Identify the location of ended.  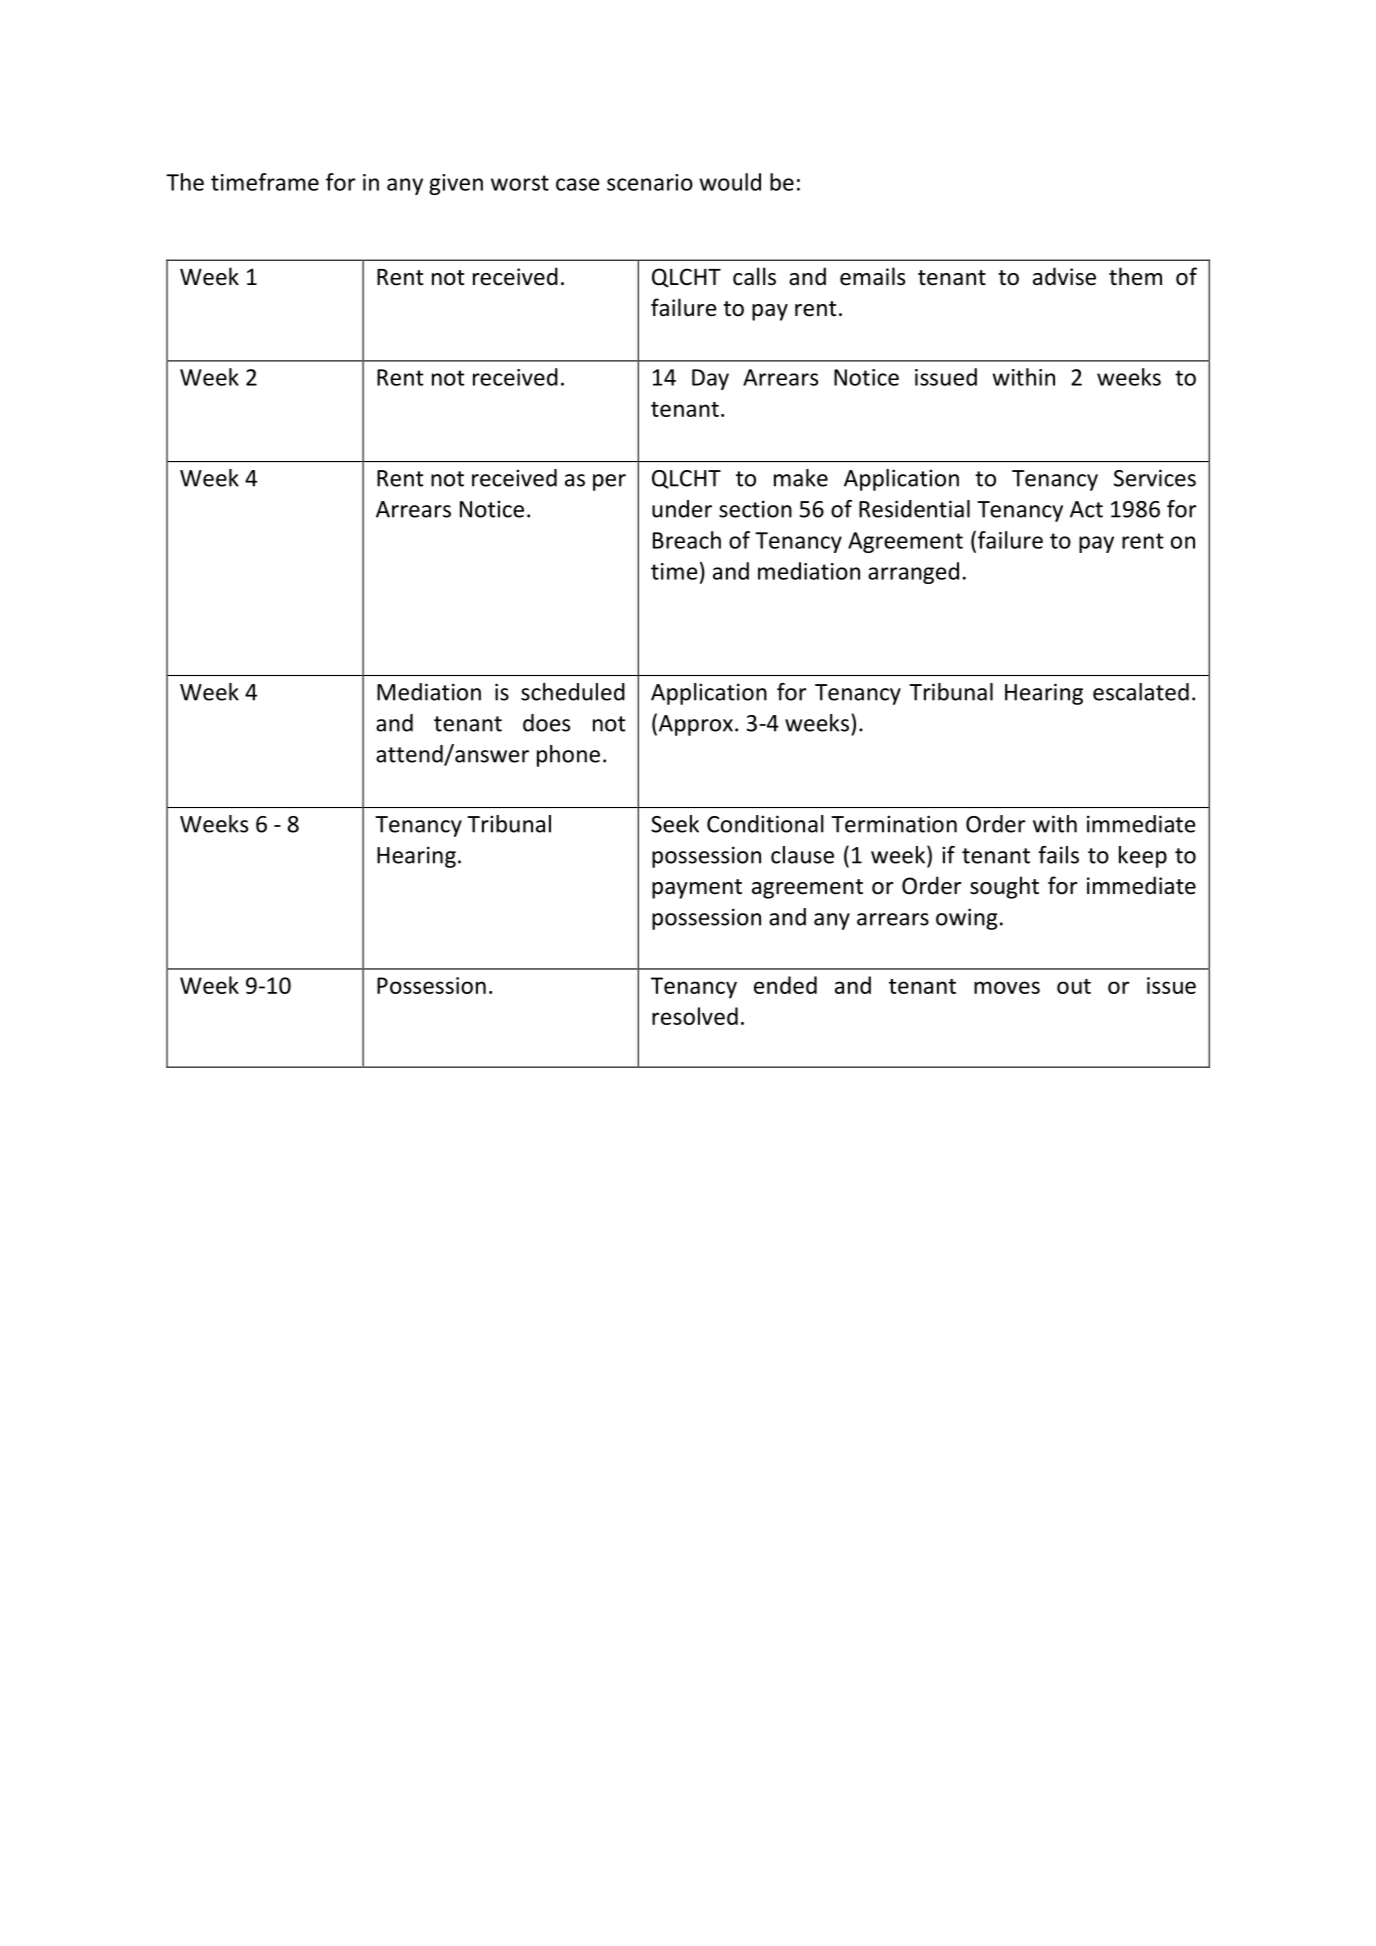
(785, 985).
